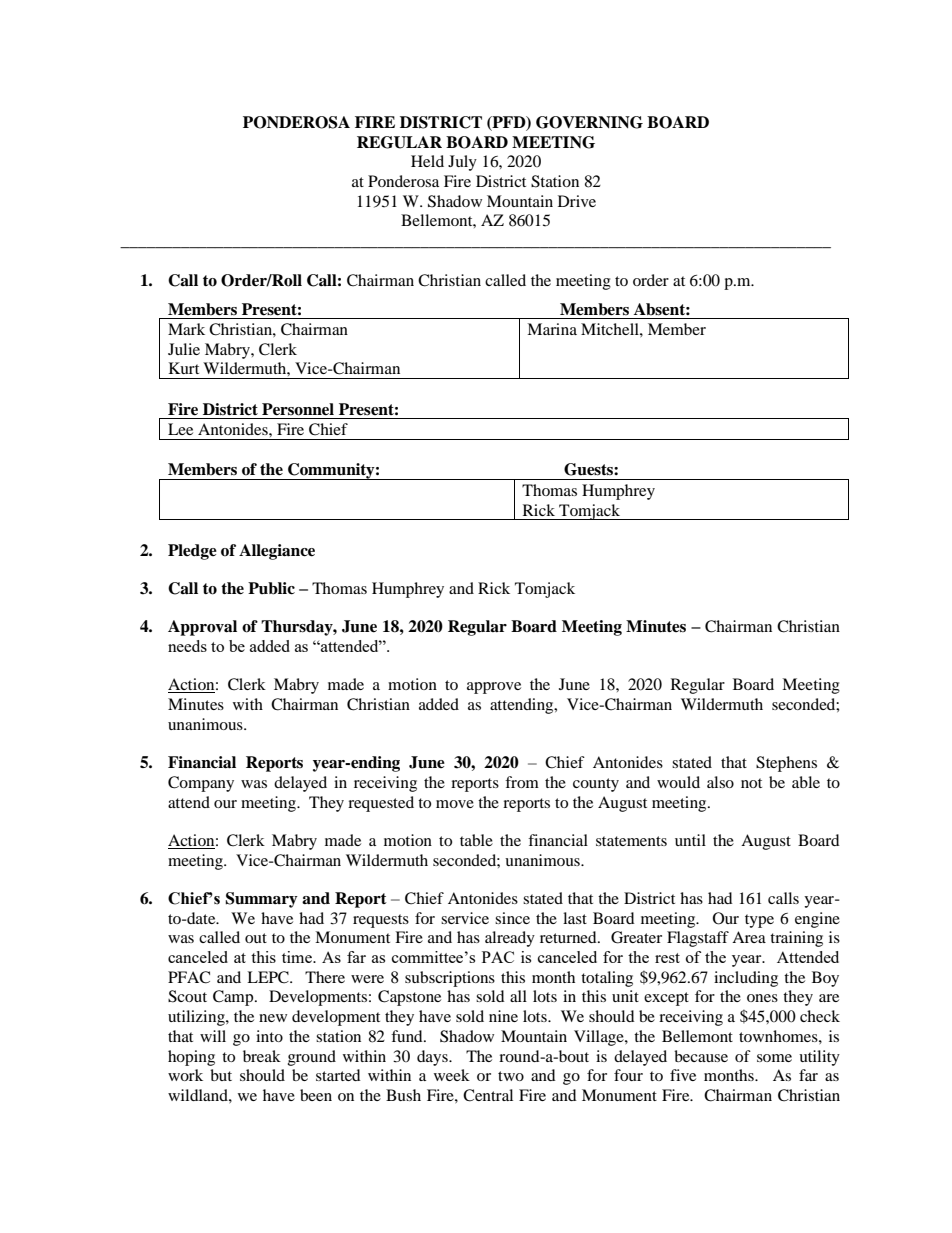 The image size is (952, 1233). What do you see at coordinates (786, 764) in the screenshot?
I see `Stephens` at bounding box center [786, 764].
